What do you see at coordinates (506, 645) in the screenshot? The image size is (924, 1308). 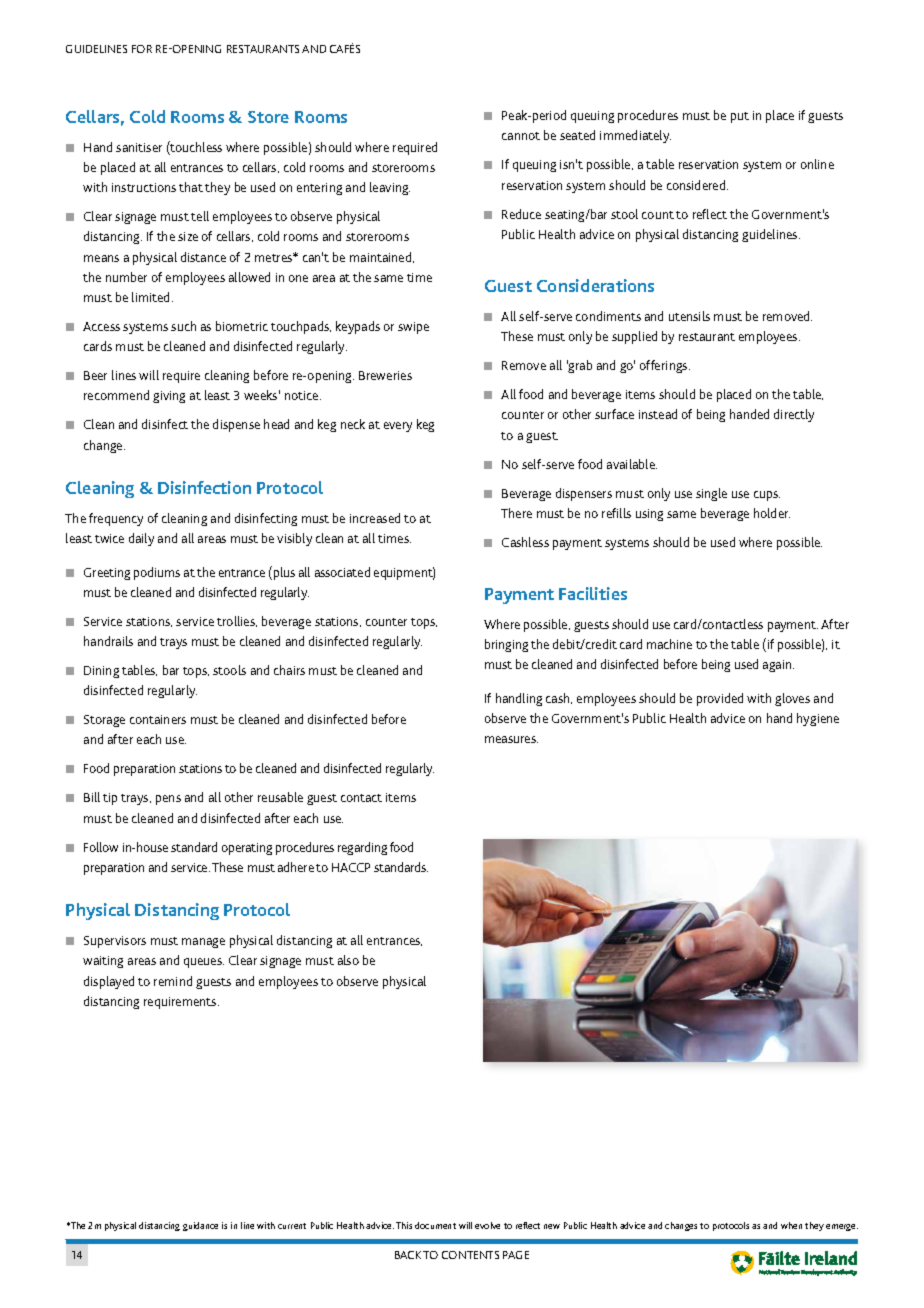 I see `bringing` at bounding box center [506, 645].
